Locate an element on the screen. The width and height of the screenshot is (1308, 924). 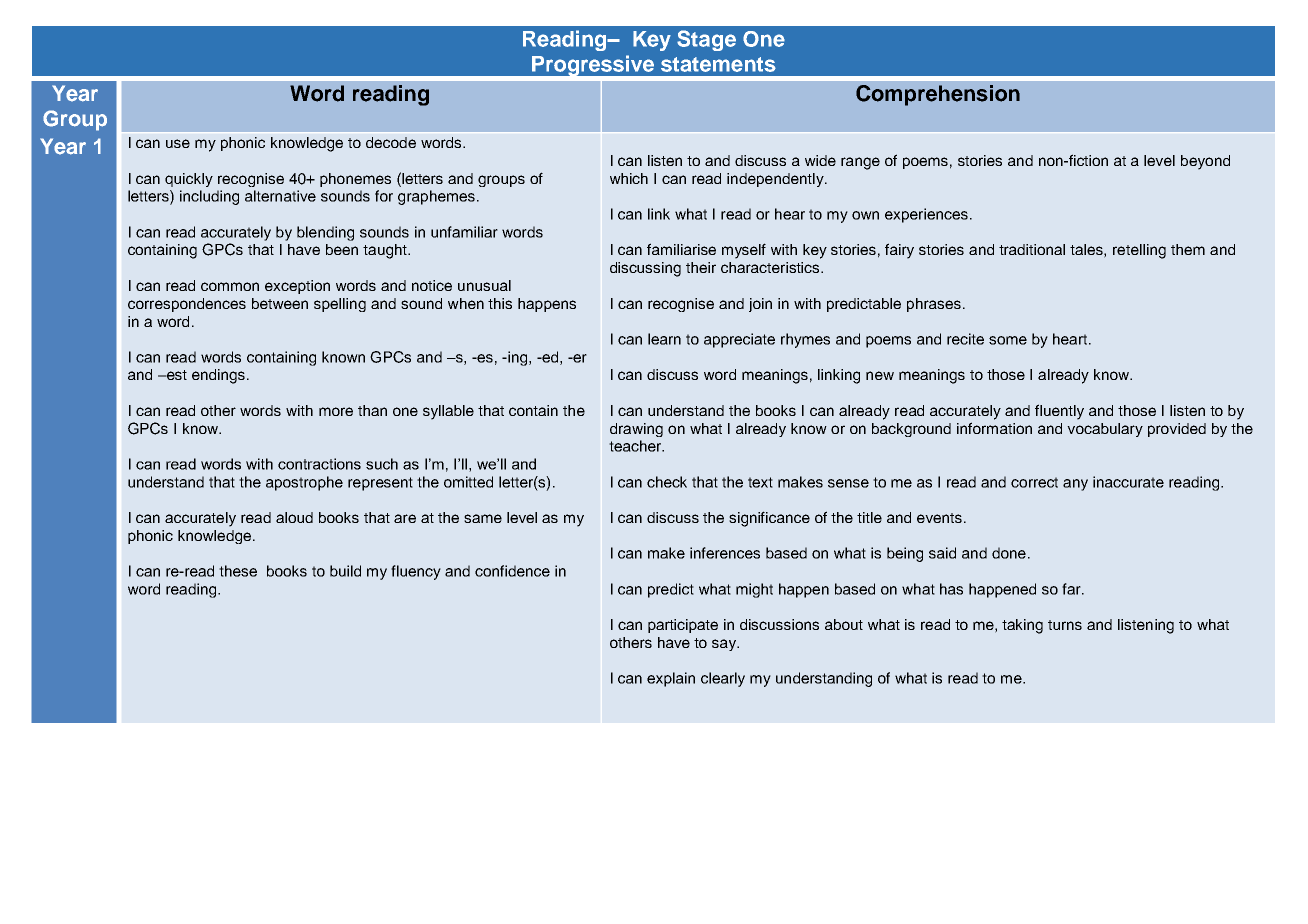
any is located at coordinates (1075, 485).
